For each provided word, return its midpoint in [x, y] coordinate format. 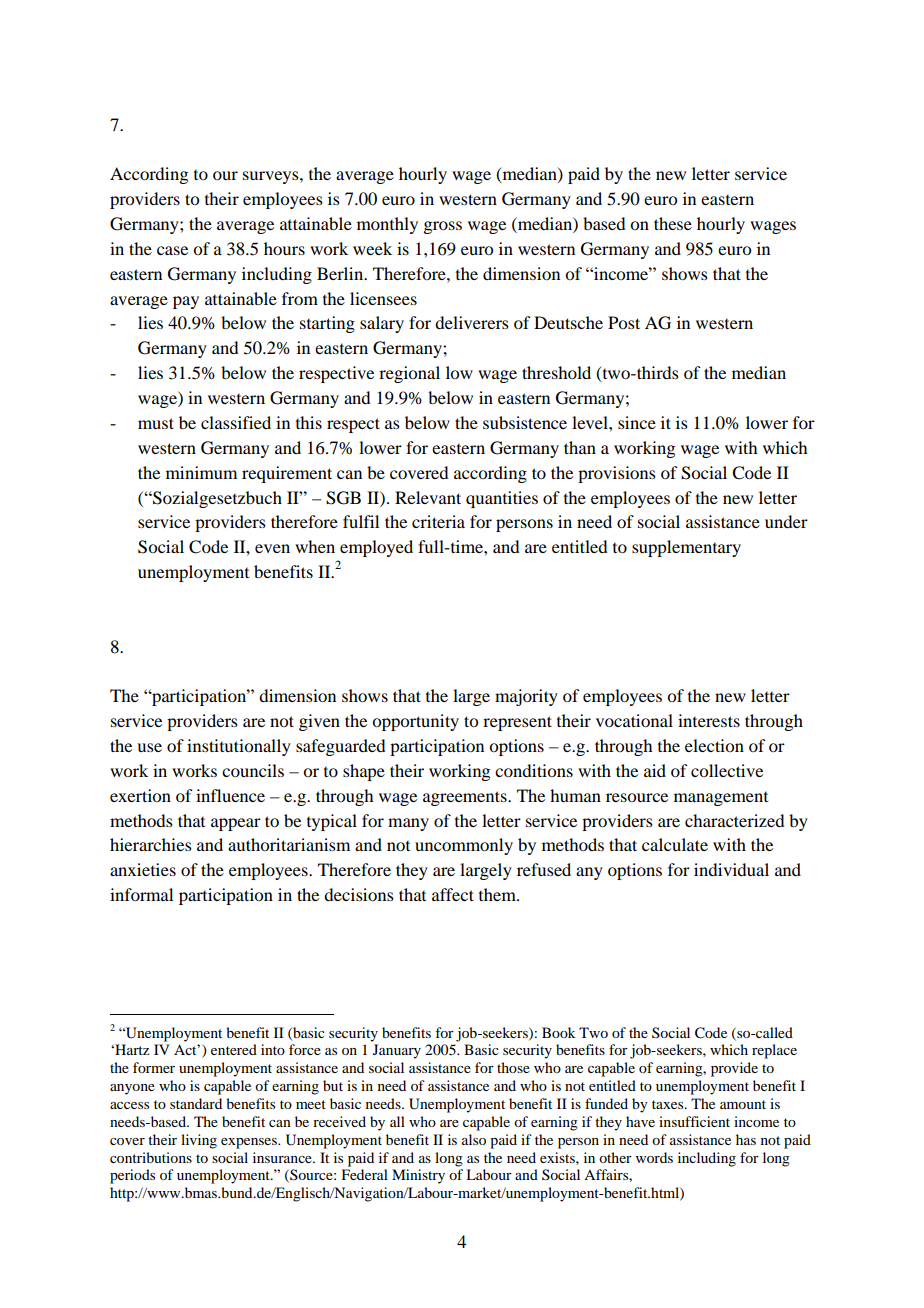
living [199, 1141]
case [172, 250]
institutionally [239, 747]
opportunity [415, 722]
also [474, 1139]
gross [442, 227]
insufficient [694, 1121]
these [673, 223]
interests [709, 720]
